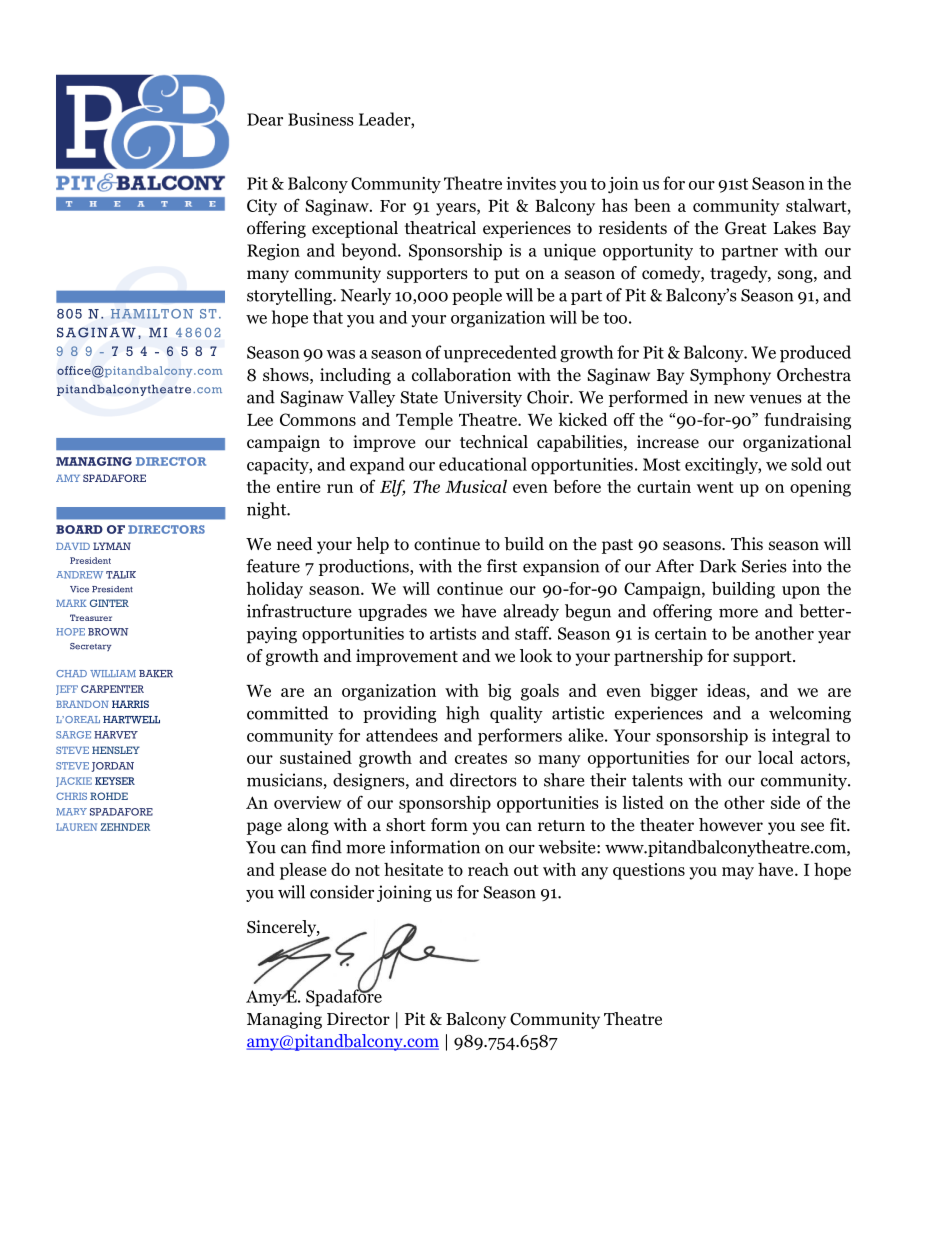 The height and width of the page is (1233, 952). Describe the element at coordinates (453, 633) in the page. I see `artists` at that location.
